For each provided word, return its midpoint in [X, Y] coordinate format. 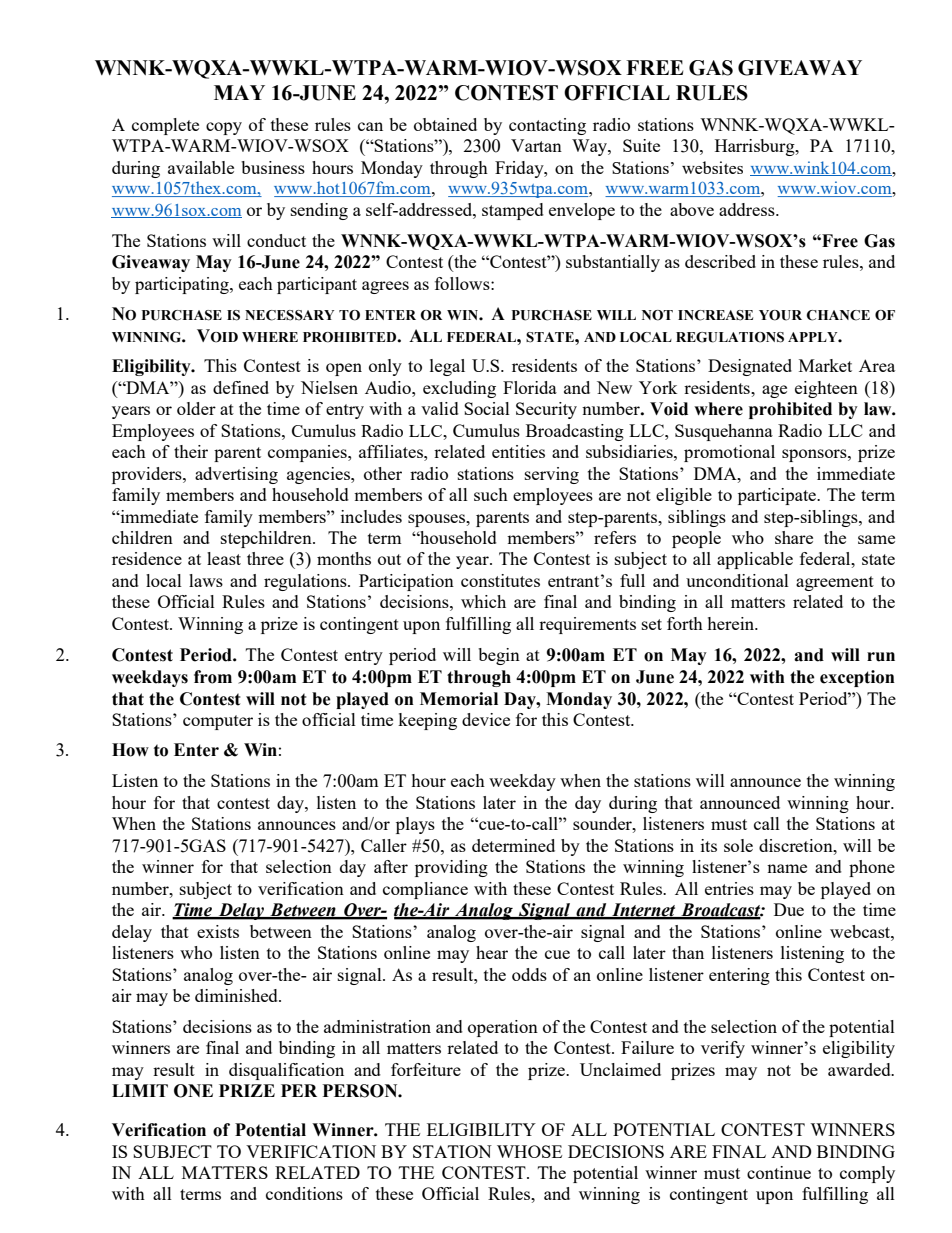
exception [857, 678]
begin [499, 656]
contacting [547, 126]
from [213, 677]
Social [487, 408]
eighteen [826, 389]
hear [492, 952]
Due [789, 909]
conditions [304, 1193]
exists [218, 931]
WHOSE [529, 1151]
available [201, 167]
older [196, 408]
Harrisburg [756, 147]
